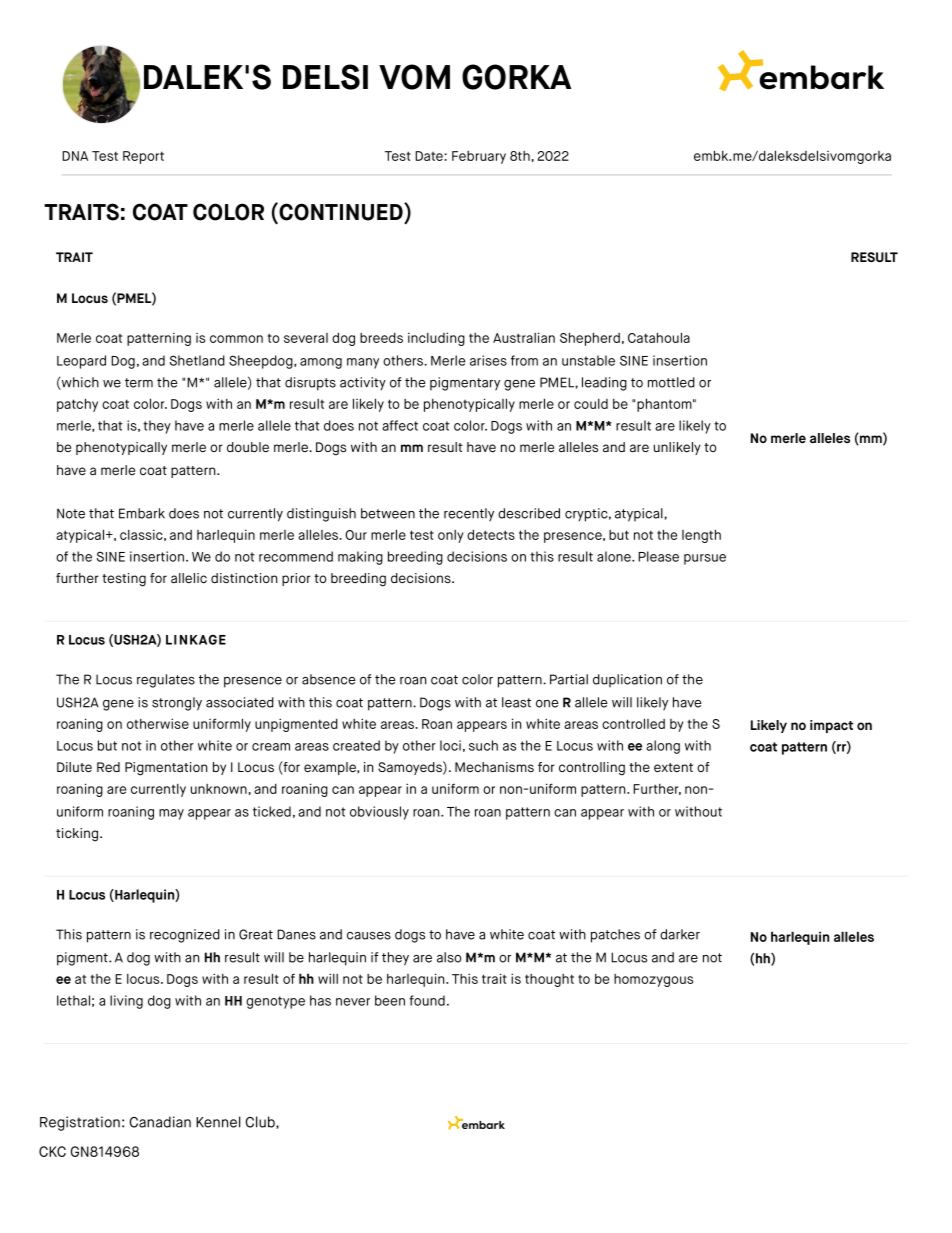 The height and width of the screenshot is (1233, 952). I want to click on February, so click(479, 157).
